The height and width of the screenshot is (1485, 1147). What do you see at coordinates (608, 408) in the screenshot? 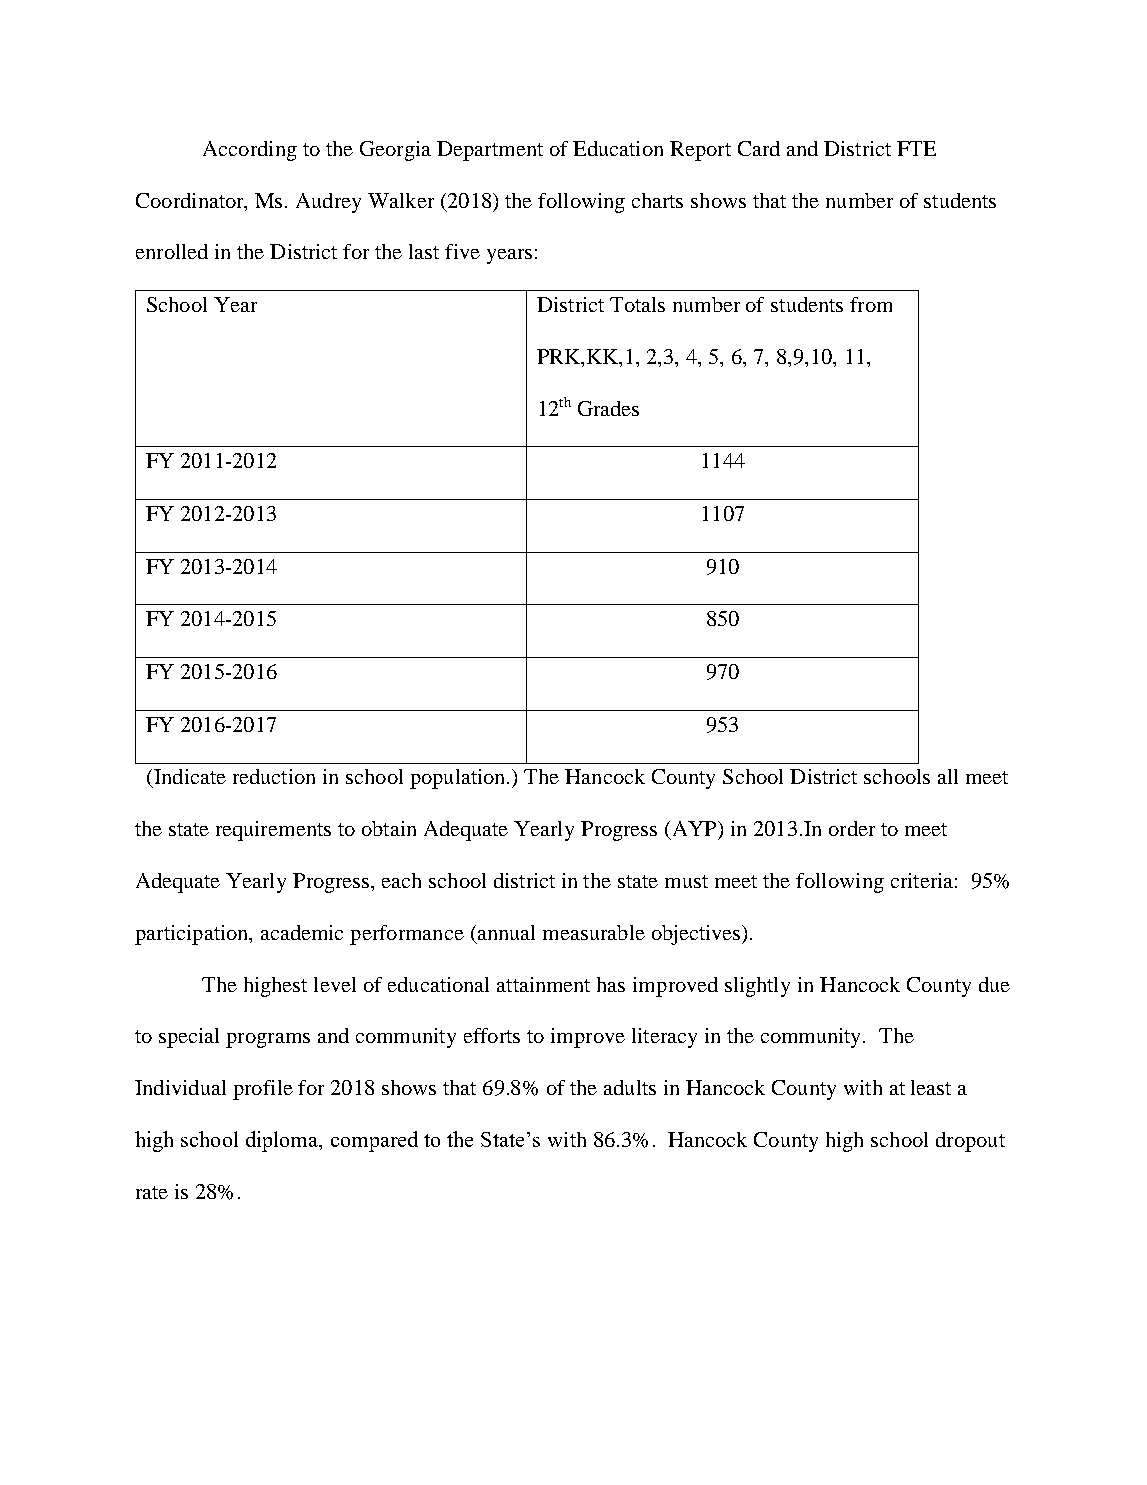
I see `Grades` at bounding box center [608, 408].
